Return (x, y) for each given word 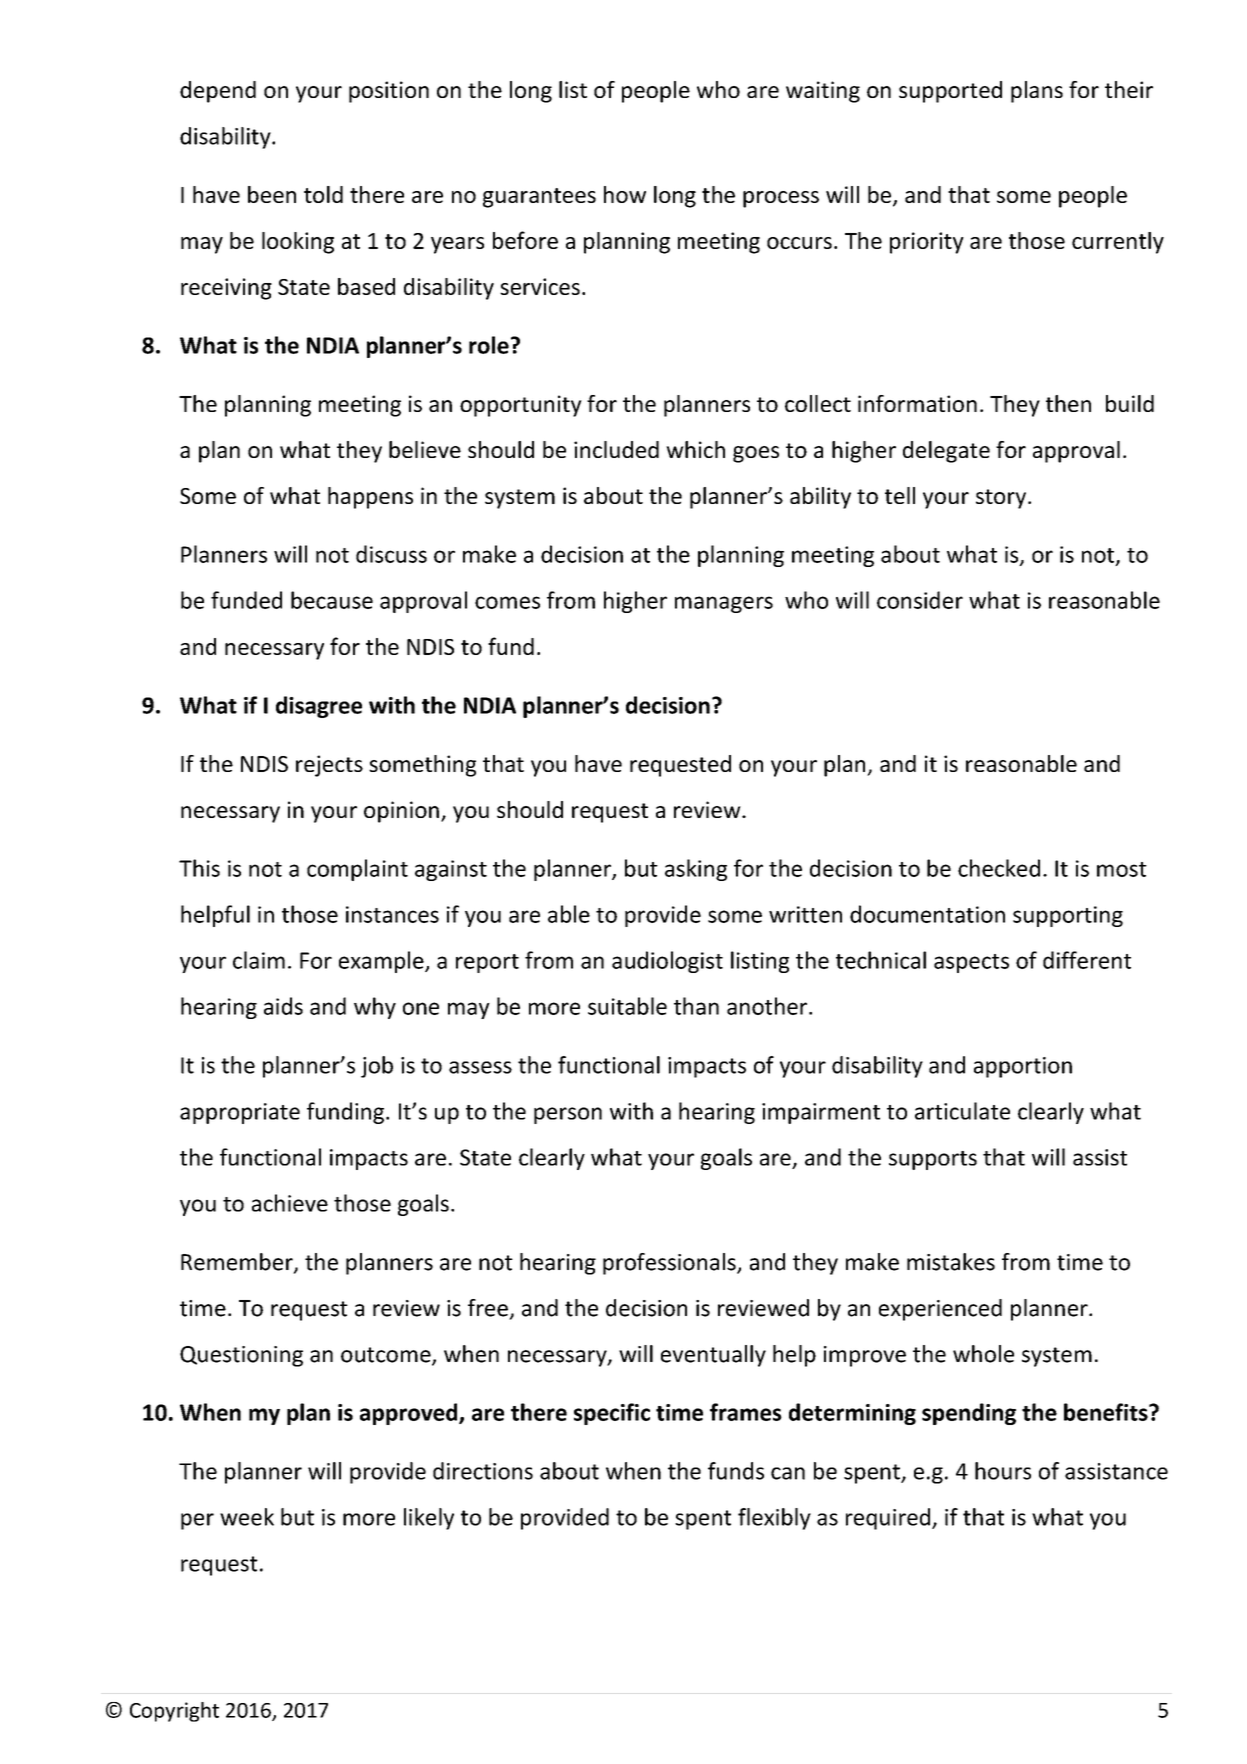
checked (999, 868)
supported (950, 92)
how (625, 194)
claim (259, 960)
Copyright (174, 1712)
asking (696, 870)
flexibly (774, 1519)
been (272, 194)
